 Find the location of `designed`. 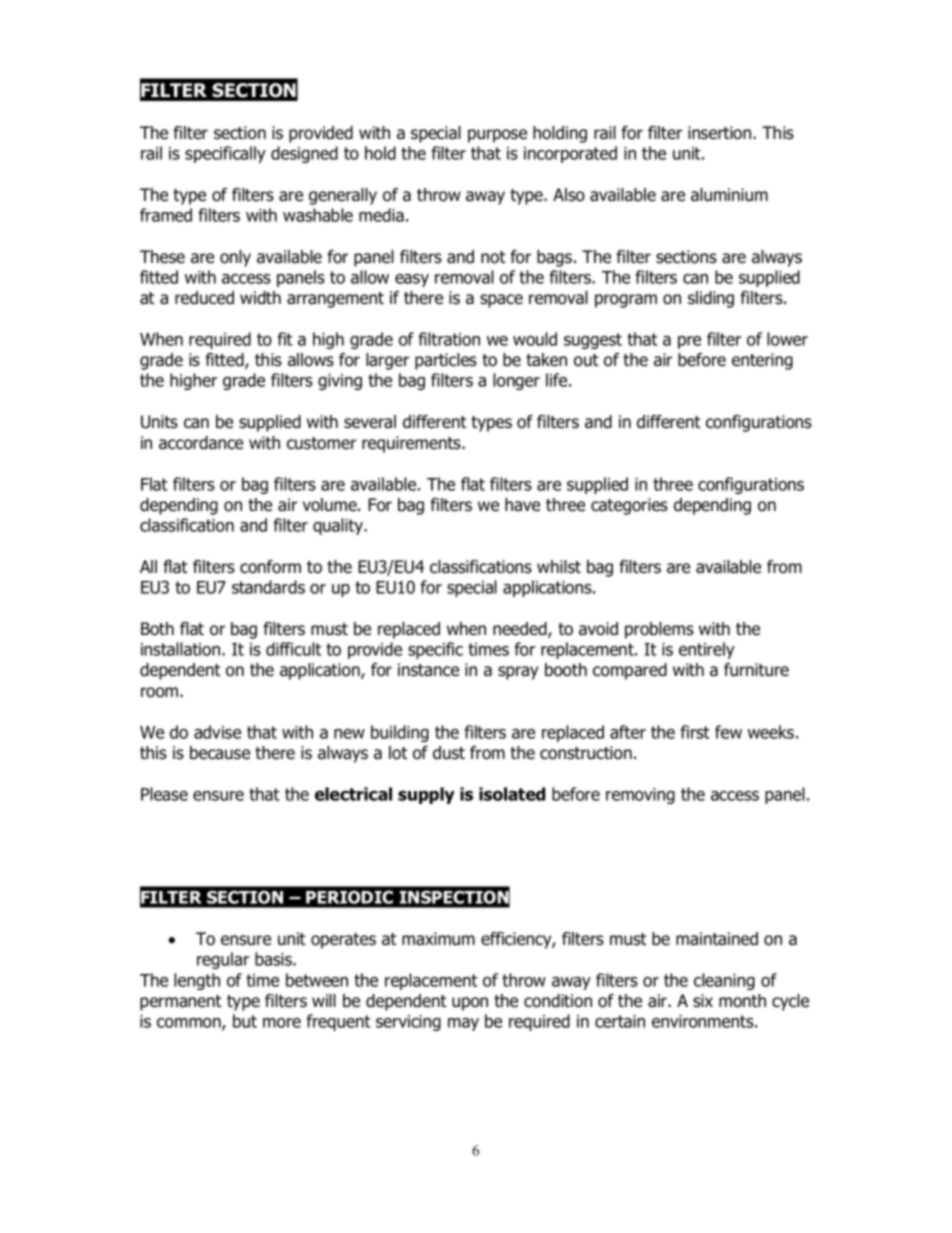

designed is located at coordinates (304, 154).
